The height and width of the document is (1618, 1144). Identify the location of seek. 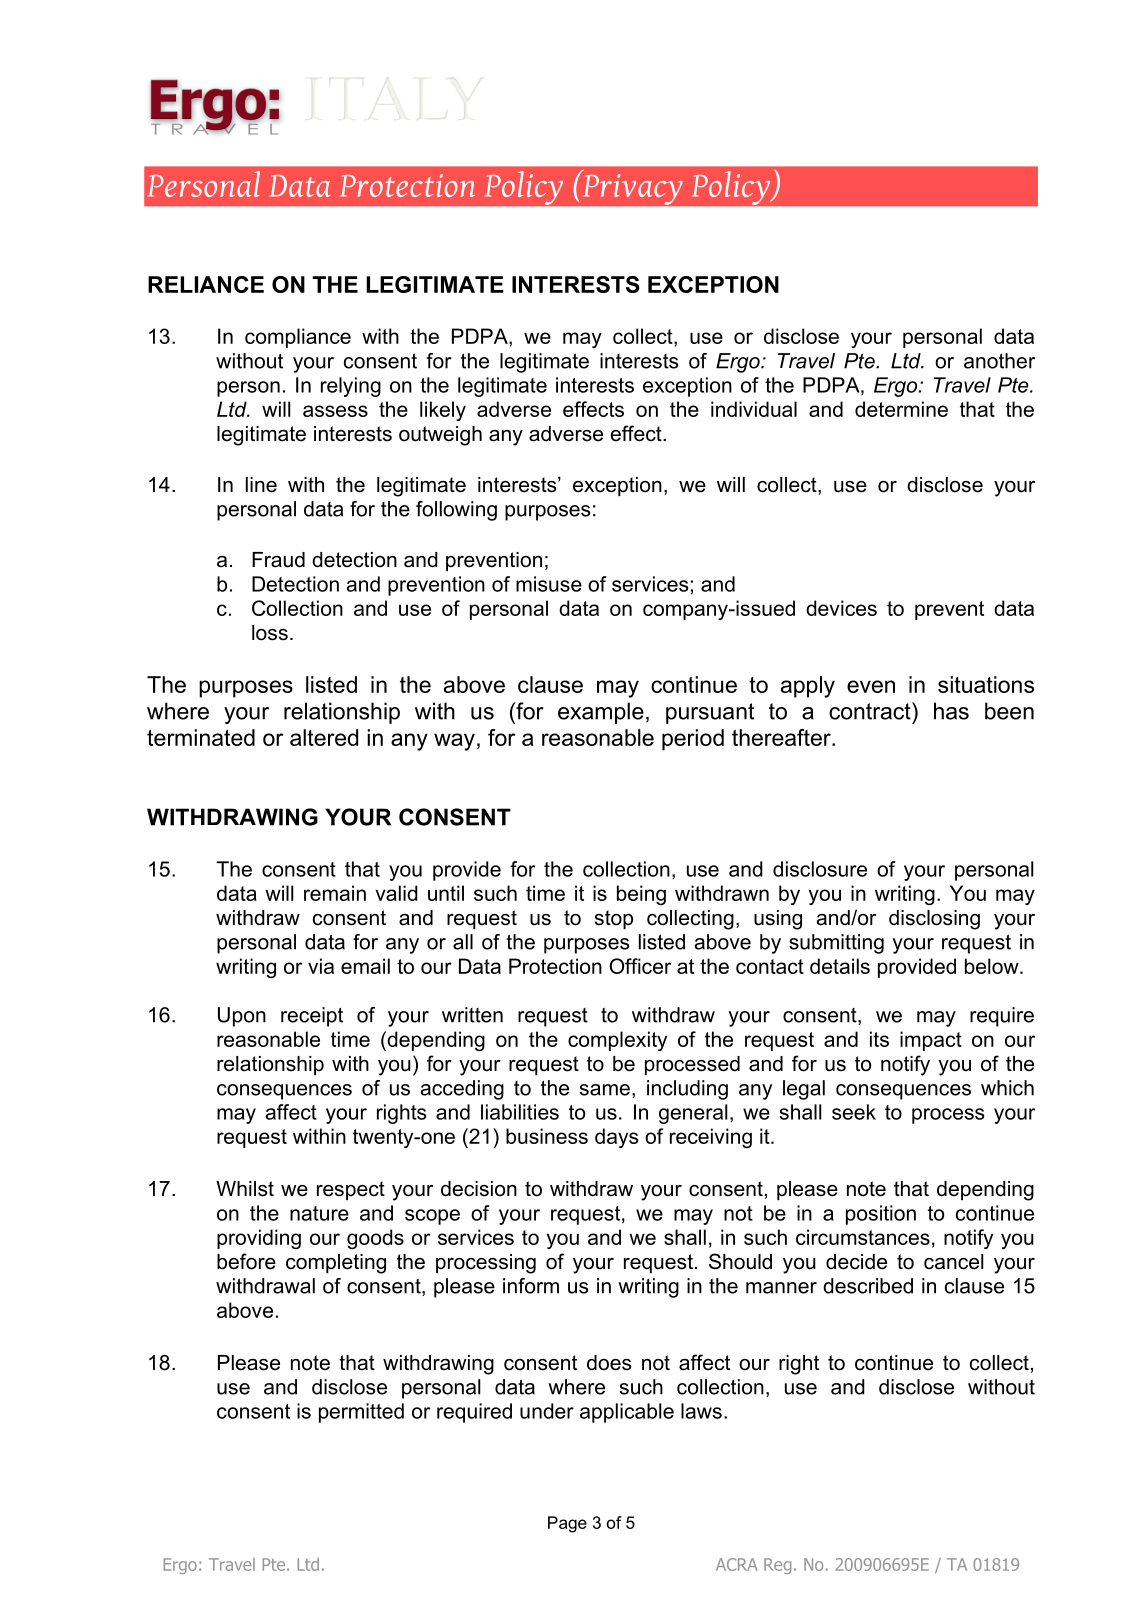
(854, 1112).
